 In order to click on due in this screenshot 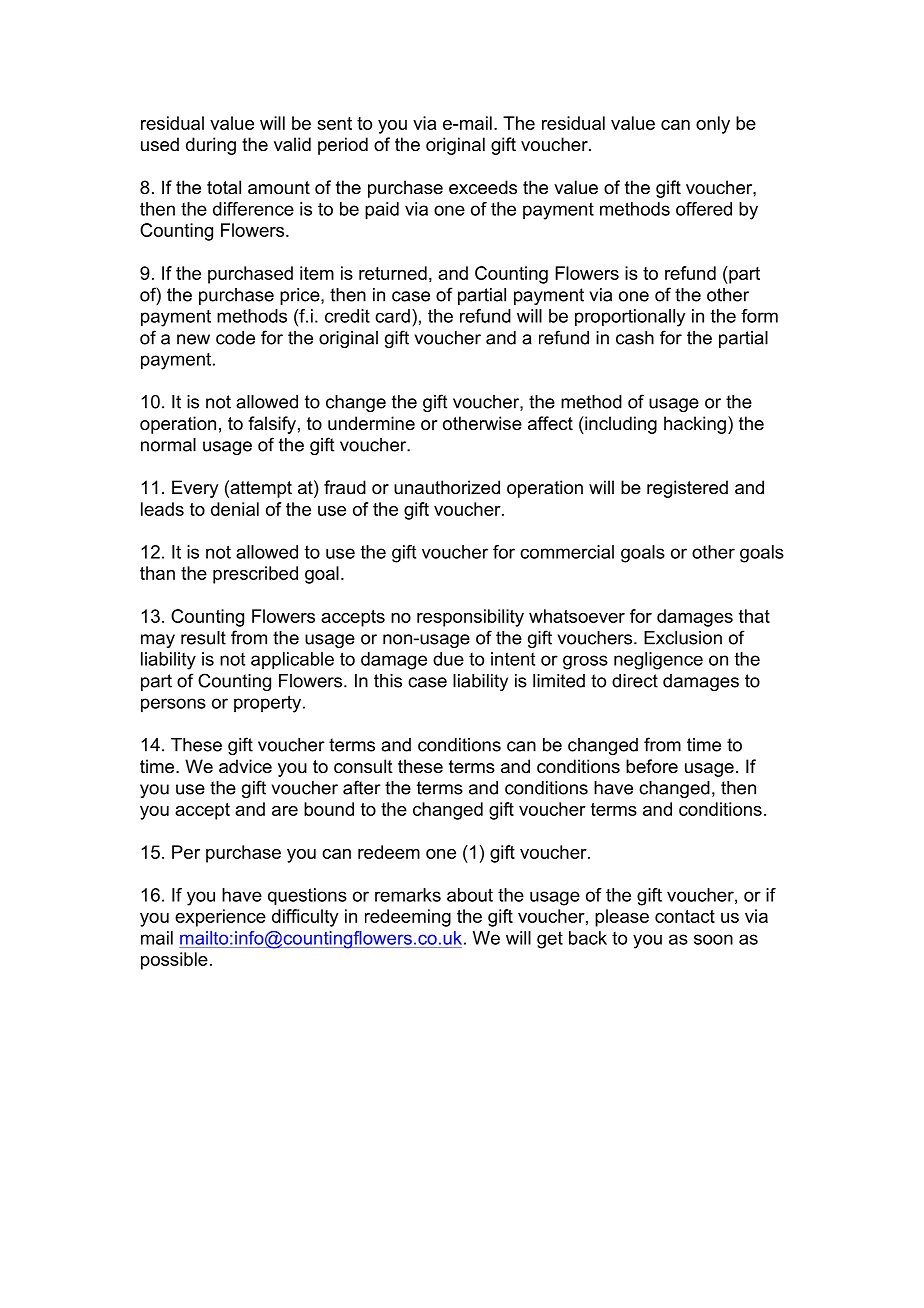, I will do `click(448, 659)`.
